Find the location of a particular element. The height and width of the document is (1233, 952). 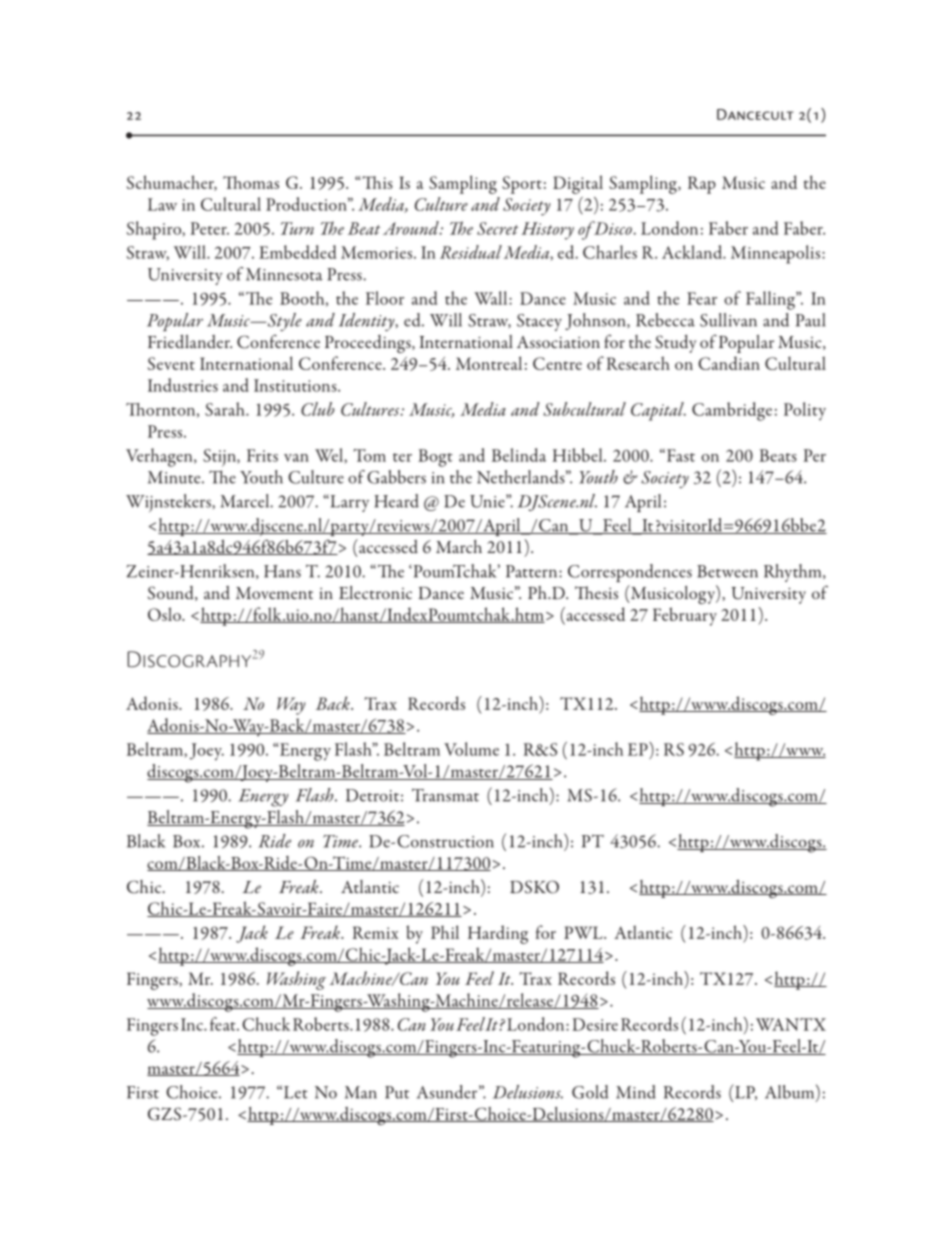

Man is located at coordinates (361, 1092).
